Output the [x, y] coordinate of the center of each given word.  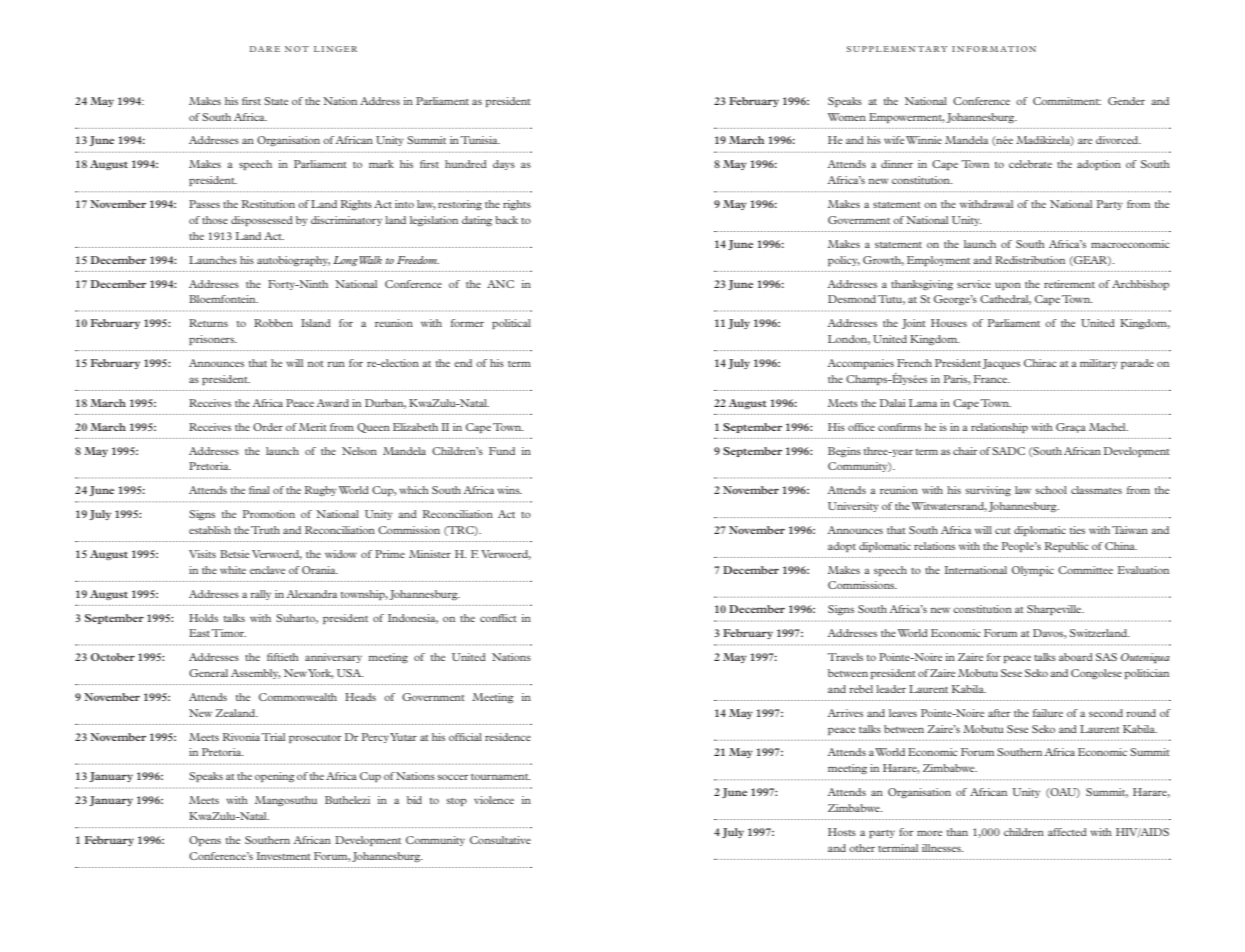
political [511, 324]
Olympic [1033, 571]
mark [381, 164]
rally [260, 595]
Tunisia [480, 140]
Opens [205, 841]
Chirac [1040, 363]
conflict [498, 618]
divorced [1118, 140]
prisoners [213, 340]
